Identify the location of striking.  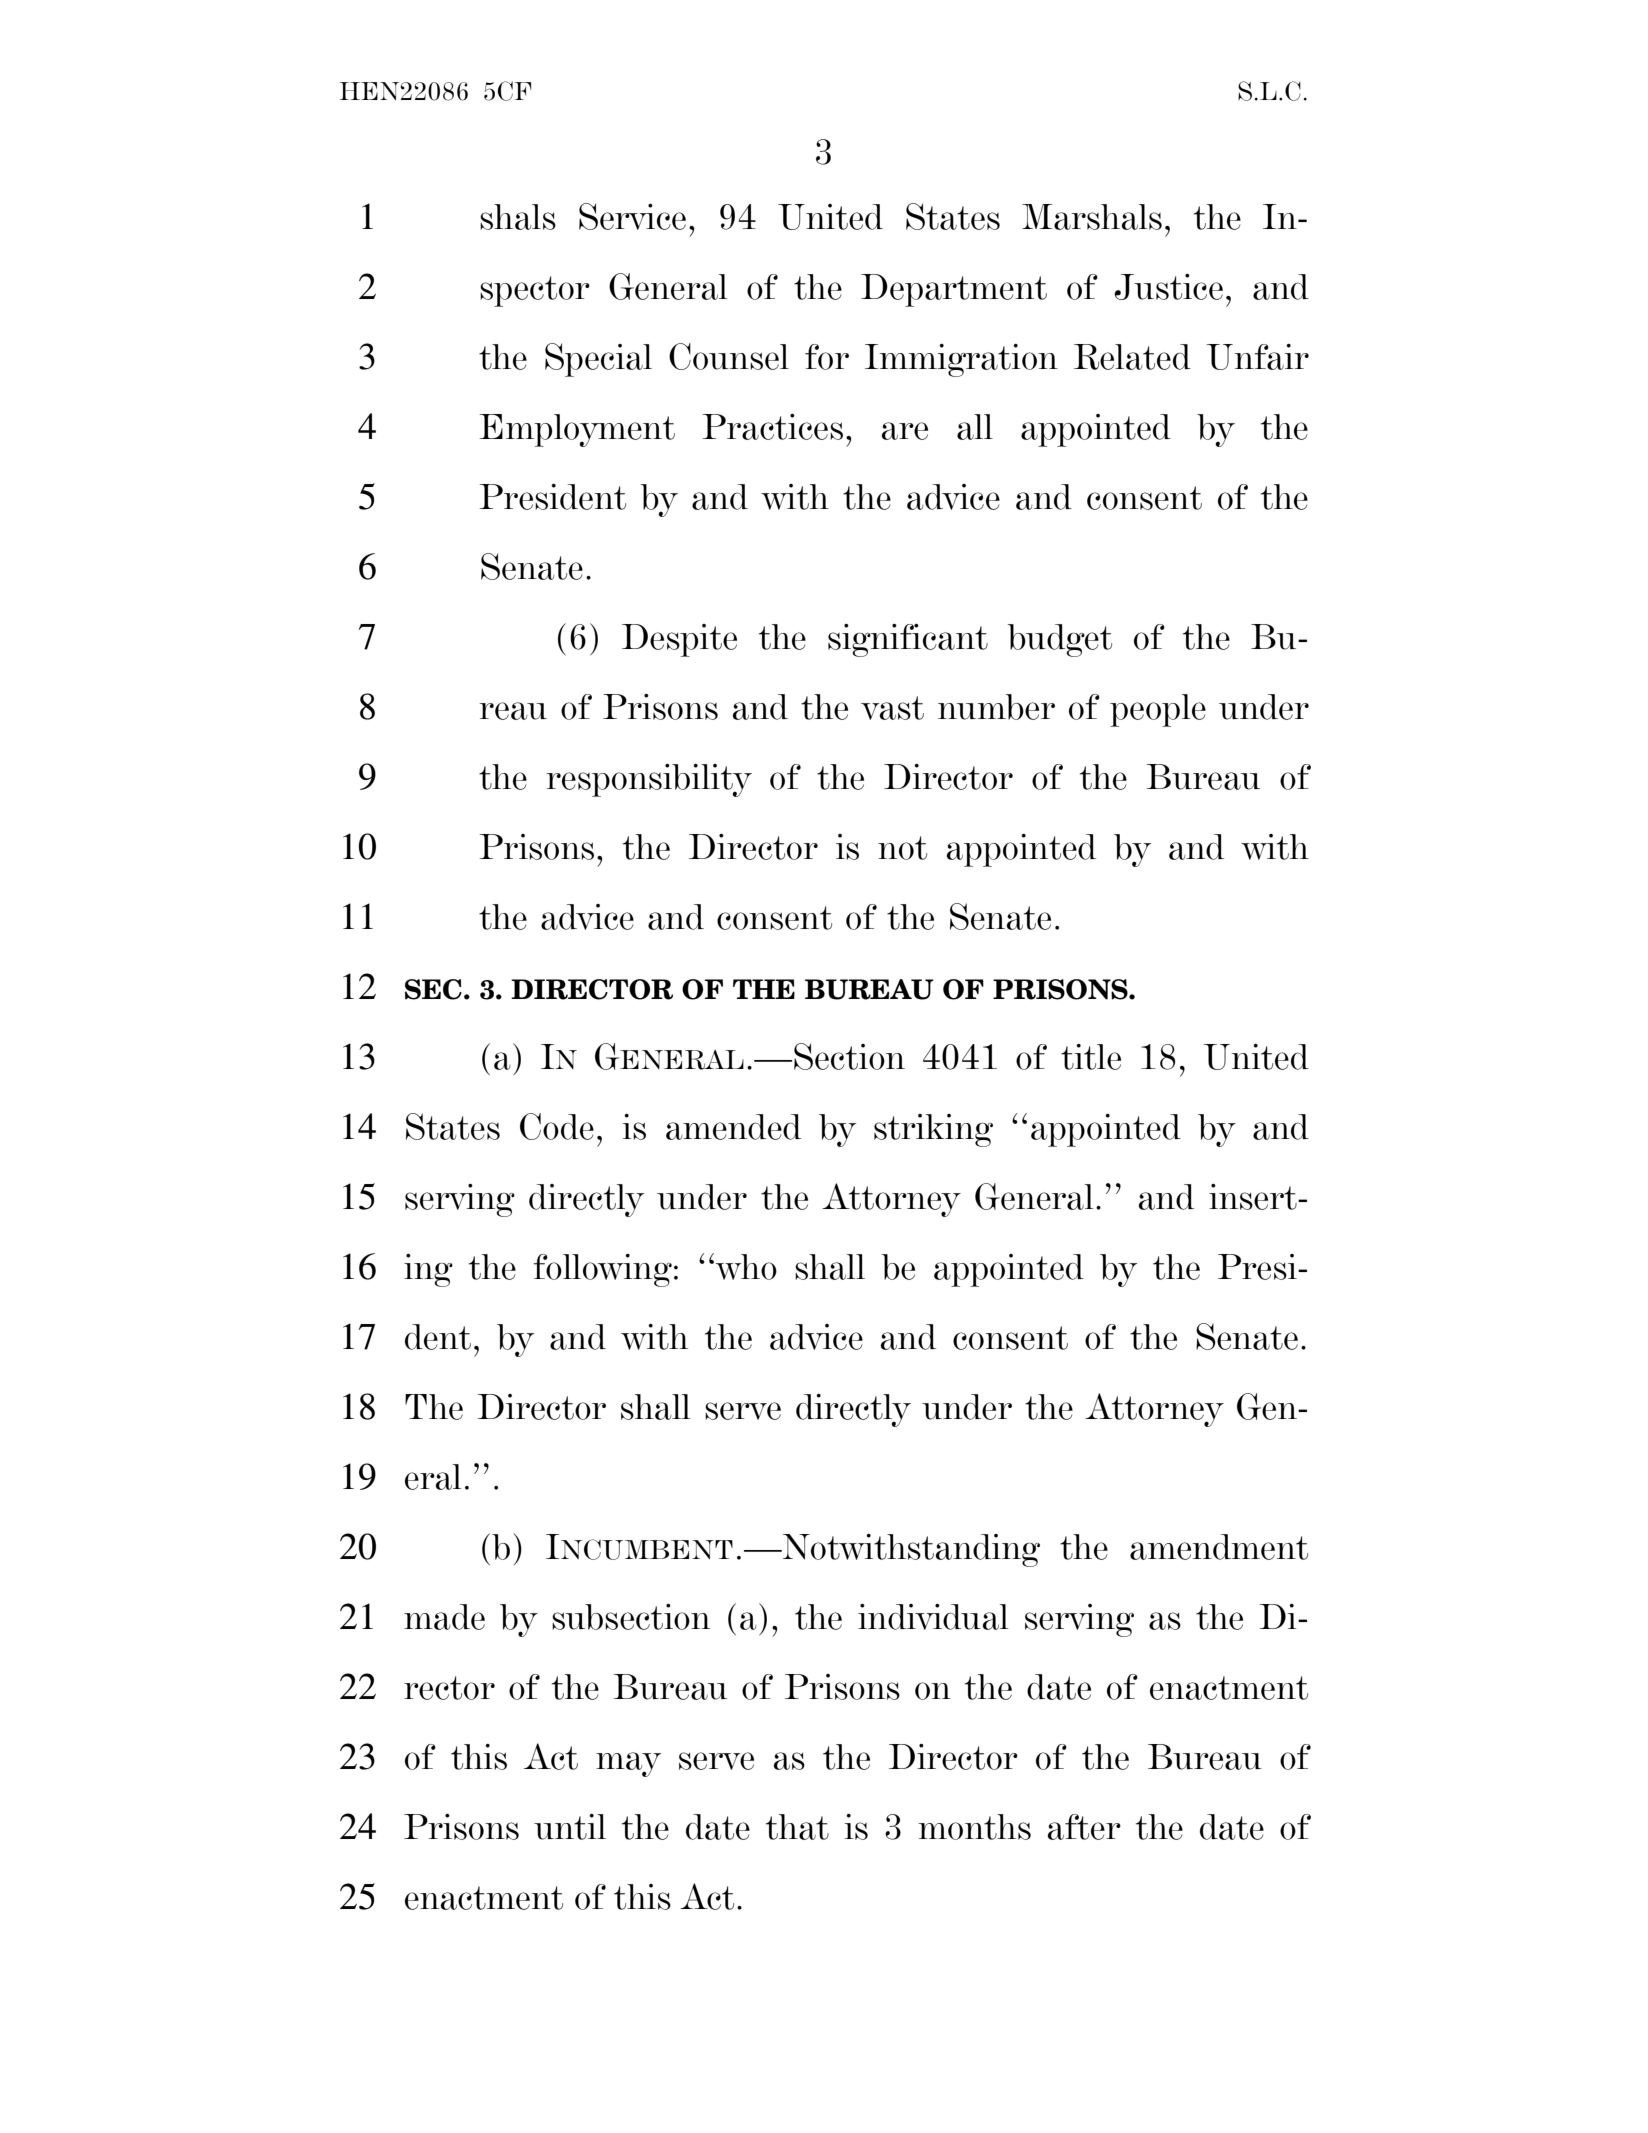
(933, 1130).
